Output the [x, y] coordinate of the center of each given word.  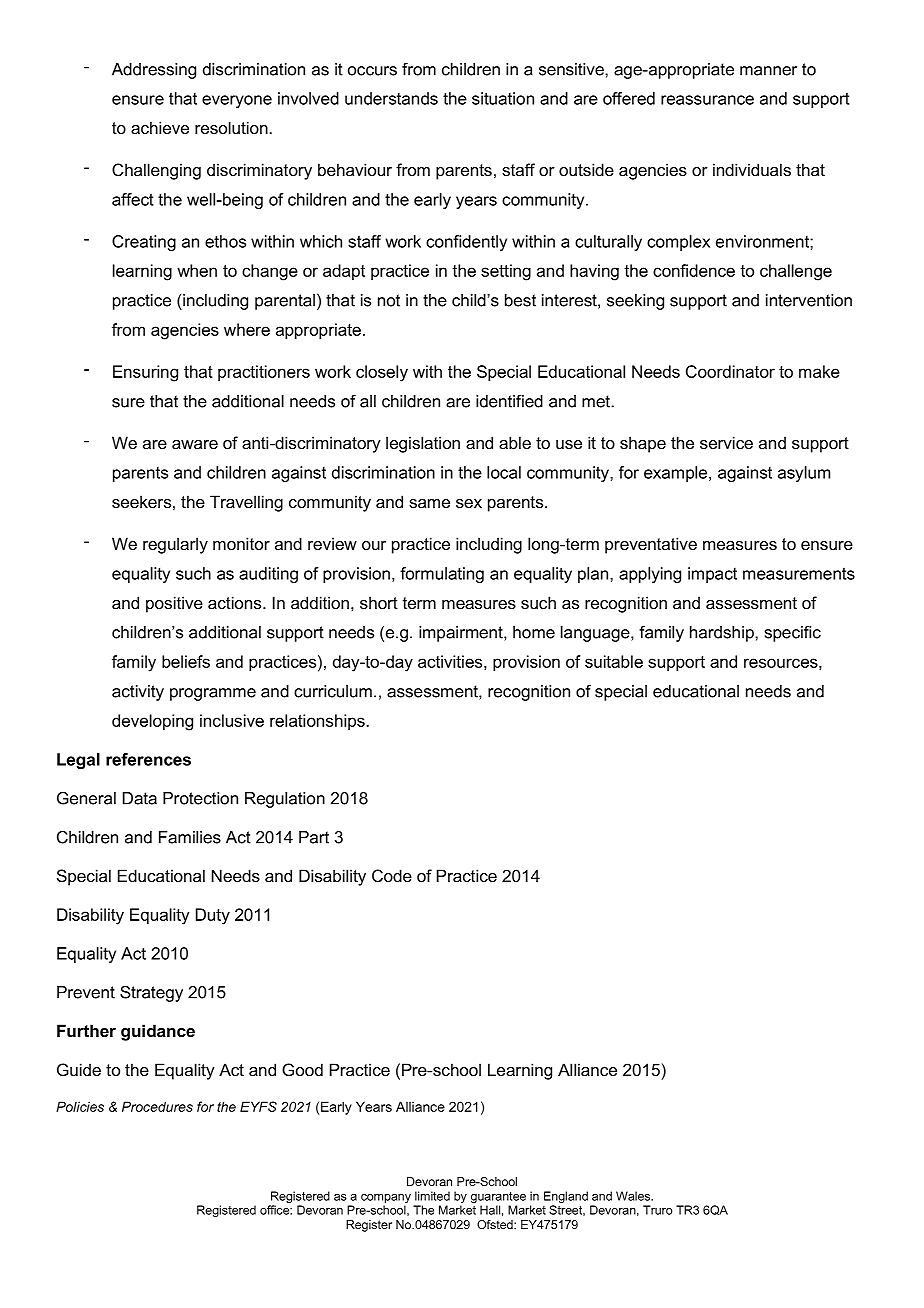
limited [432, 1196]
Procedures [157, 1106]
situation [503, 98]
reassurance [707, 100]
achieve [160, 127]
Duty [213, 916]
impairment [462, 634]
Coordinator [730, 371]
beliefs [186, 661]
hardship [723, 634]
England [566, 1198]
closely [382, 373]
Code [392, 875]
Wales [634, 1196]
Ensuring [145, 373]
